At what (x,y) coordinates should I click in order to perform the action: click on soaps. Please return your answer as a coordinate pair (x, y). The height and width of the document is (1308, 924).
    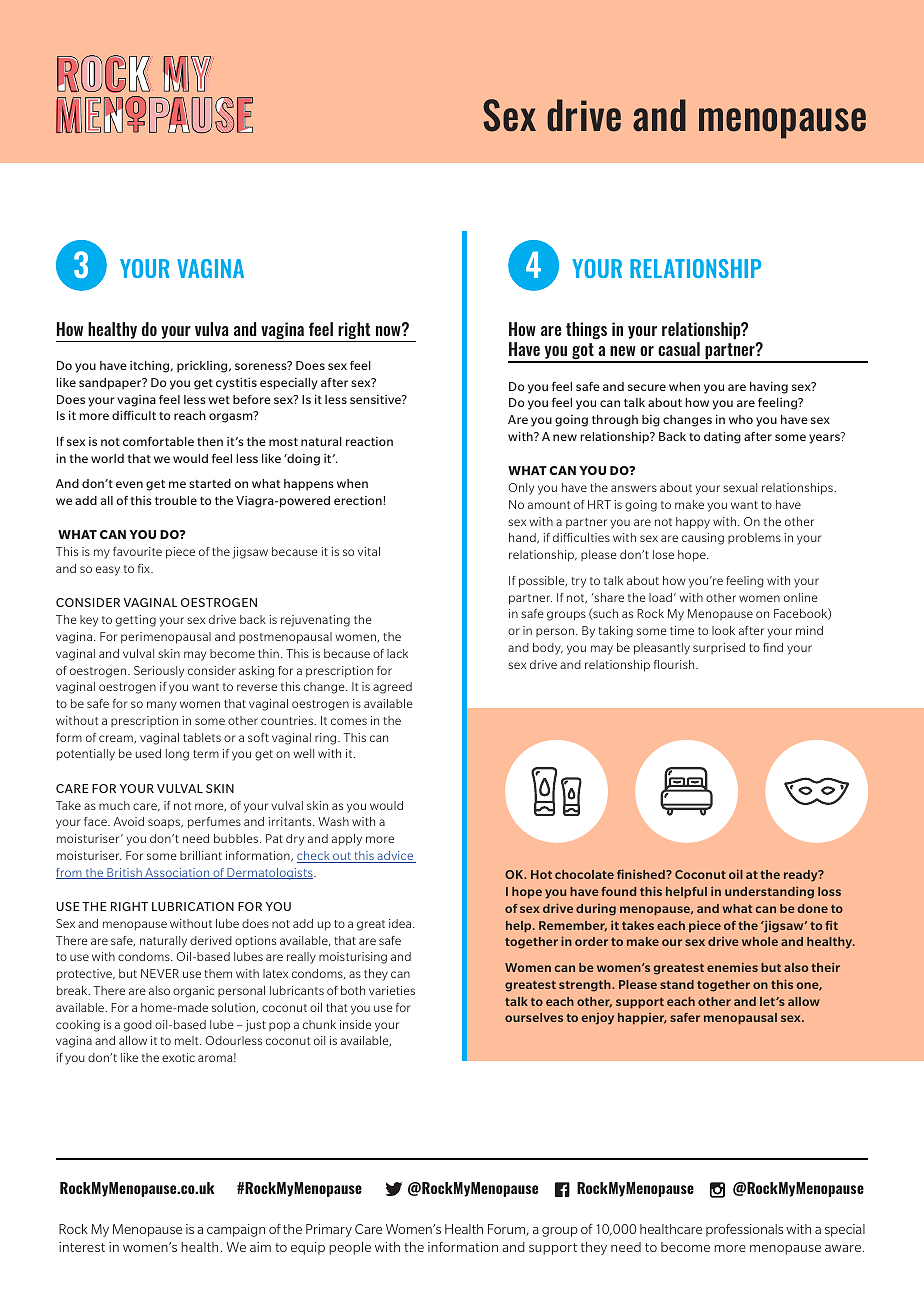
    Looking at the image, I should click on (165, 824).
